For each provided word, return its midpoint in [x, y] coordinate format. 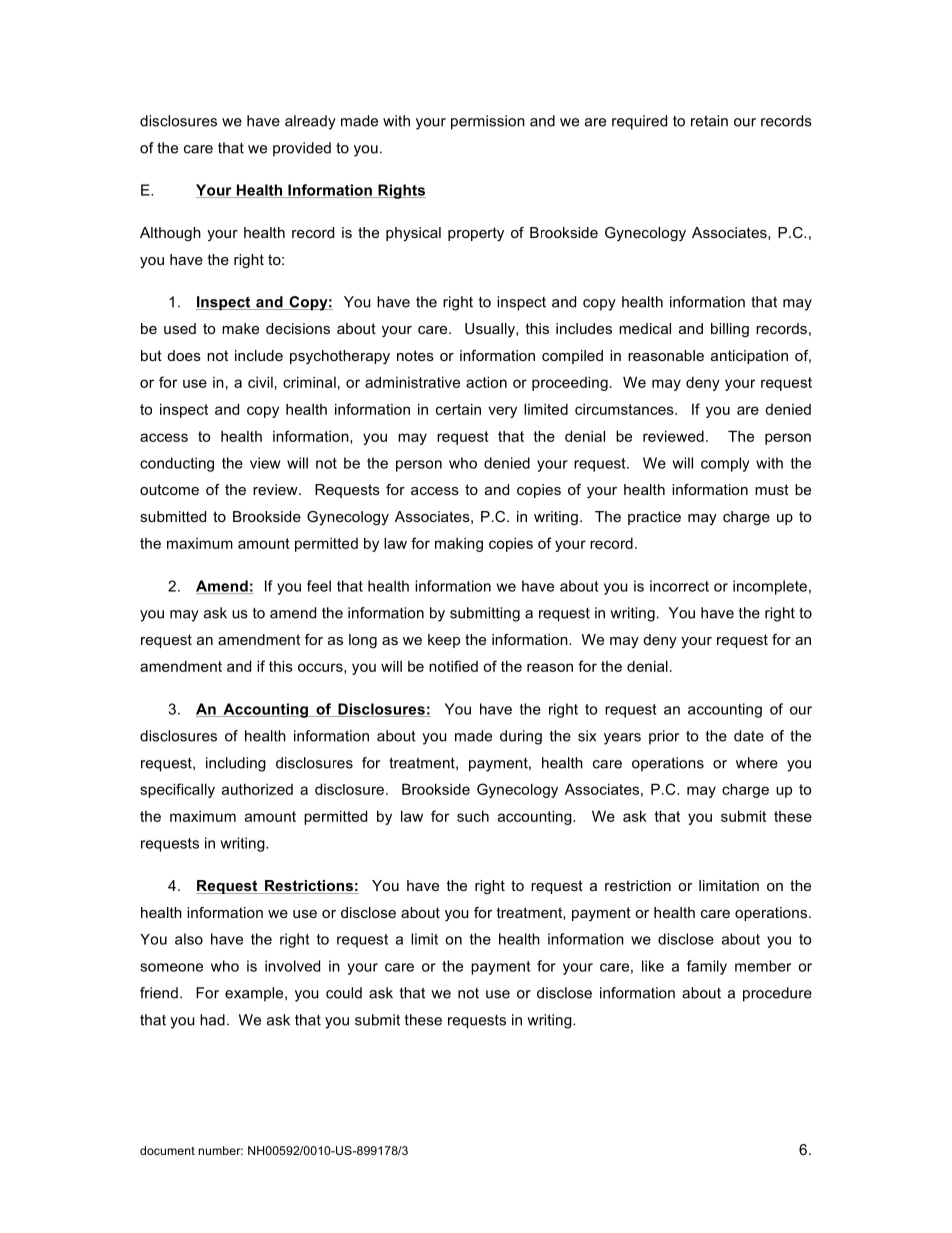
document [167, 1150]
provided [302, 149]
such [473, 816]
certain [458, 409]
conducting [177, 464]
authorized [257, 789]
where [757, 763]
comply [725, 464]
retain [709, 121]
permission [488, 122]
